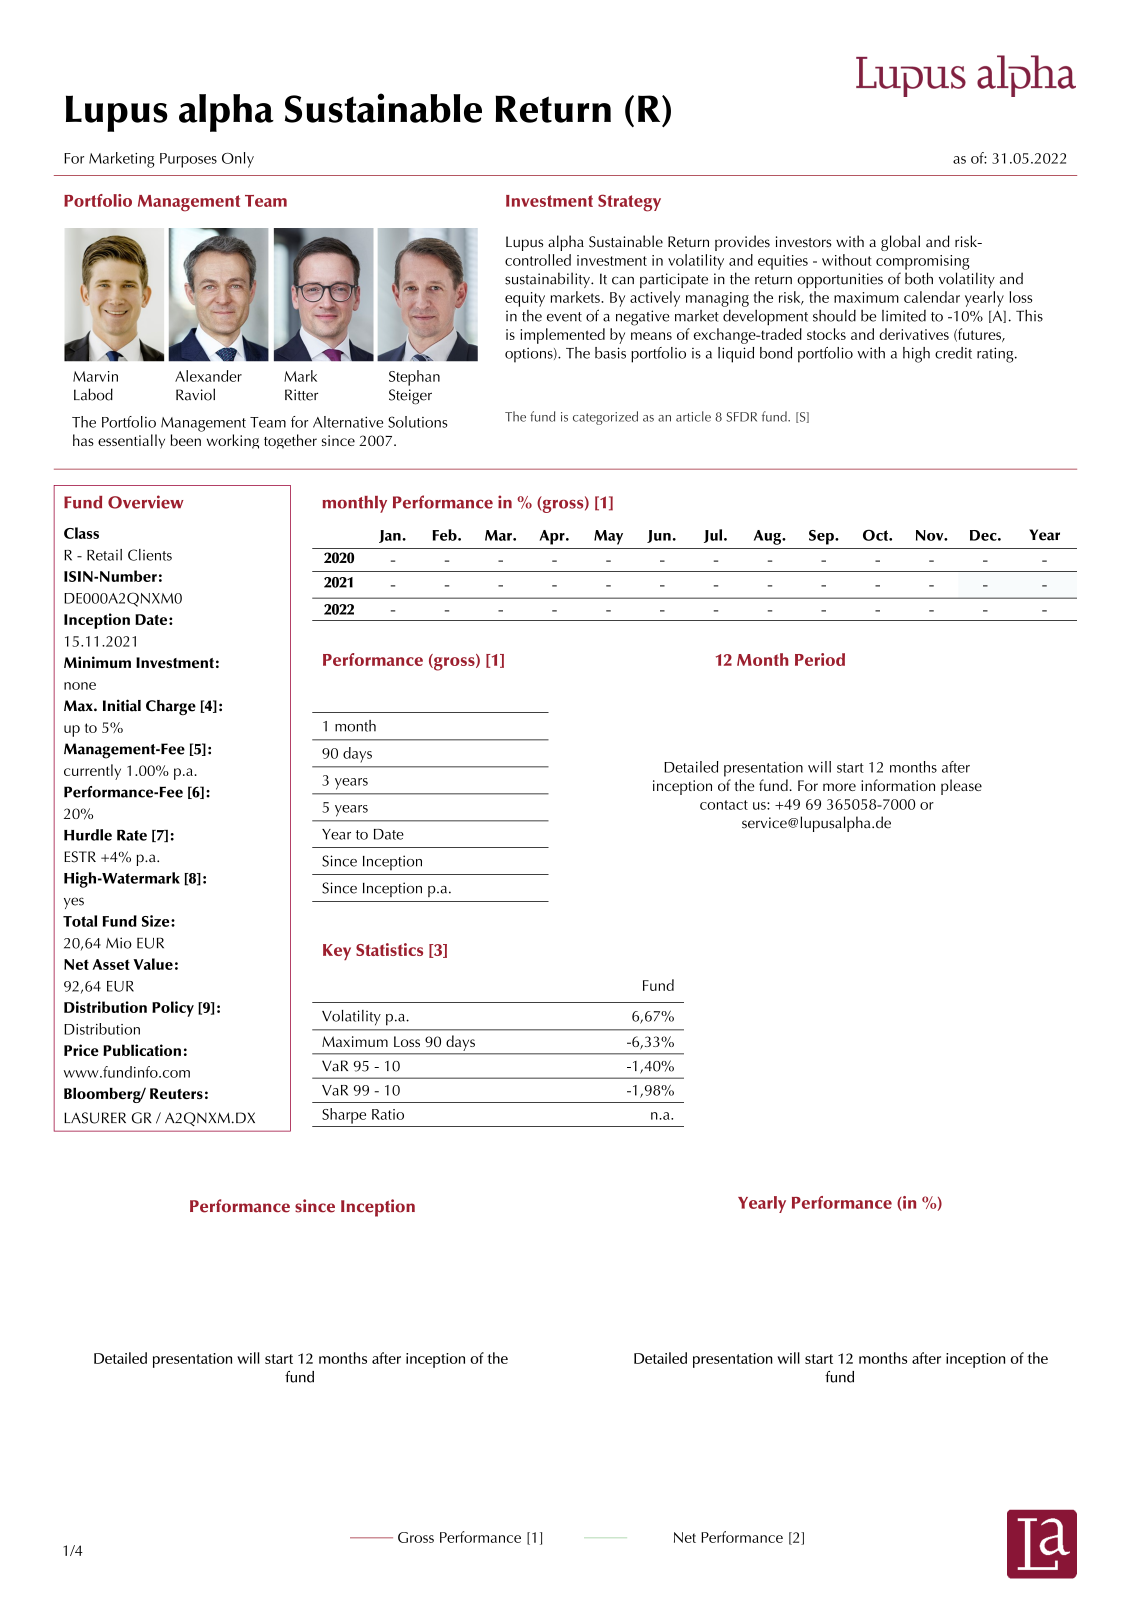  I want to click on Reuters, so click(176, 1093).
